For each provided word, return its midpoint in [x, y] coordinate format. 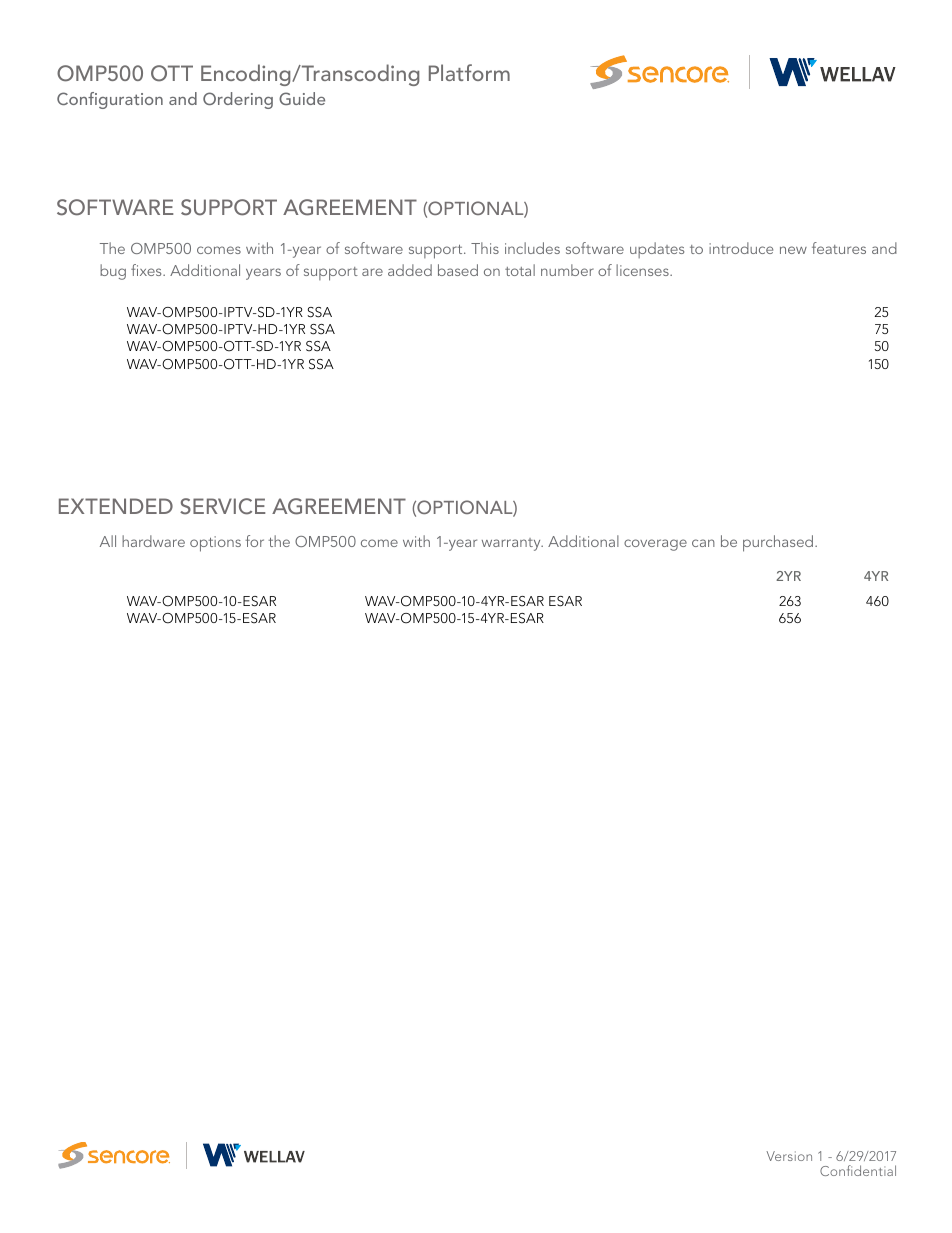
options [215, 544]
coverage [655, 545]
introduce [741, 248]
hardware [153, 541]
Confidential [858, 1170]
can [703, 543]
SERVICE [222, 506]
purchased [779, 543]
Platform [469, 72]
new [793, 250]
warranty [512, 544]
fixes [147, 270]
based [458, 270]
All [108, 541]
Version [789, 1156]
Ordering [238, 100]
